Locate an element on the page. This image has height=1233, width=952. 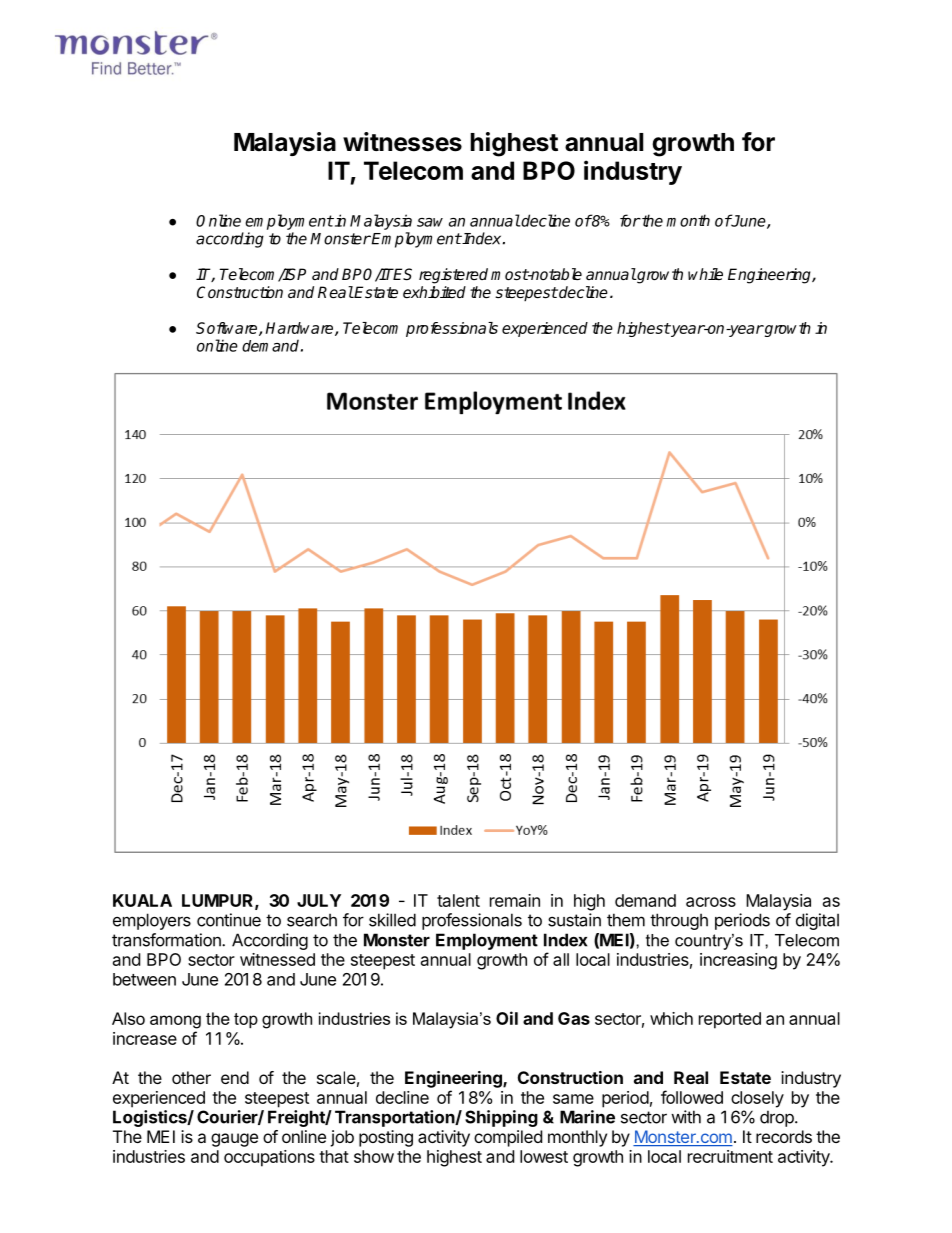
across is located at coordinates (711, 902).
